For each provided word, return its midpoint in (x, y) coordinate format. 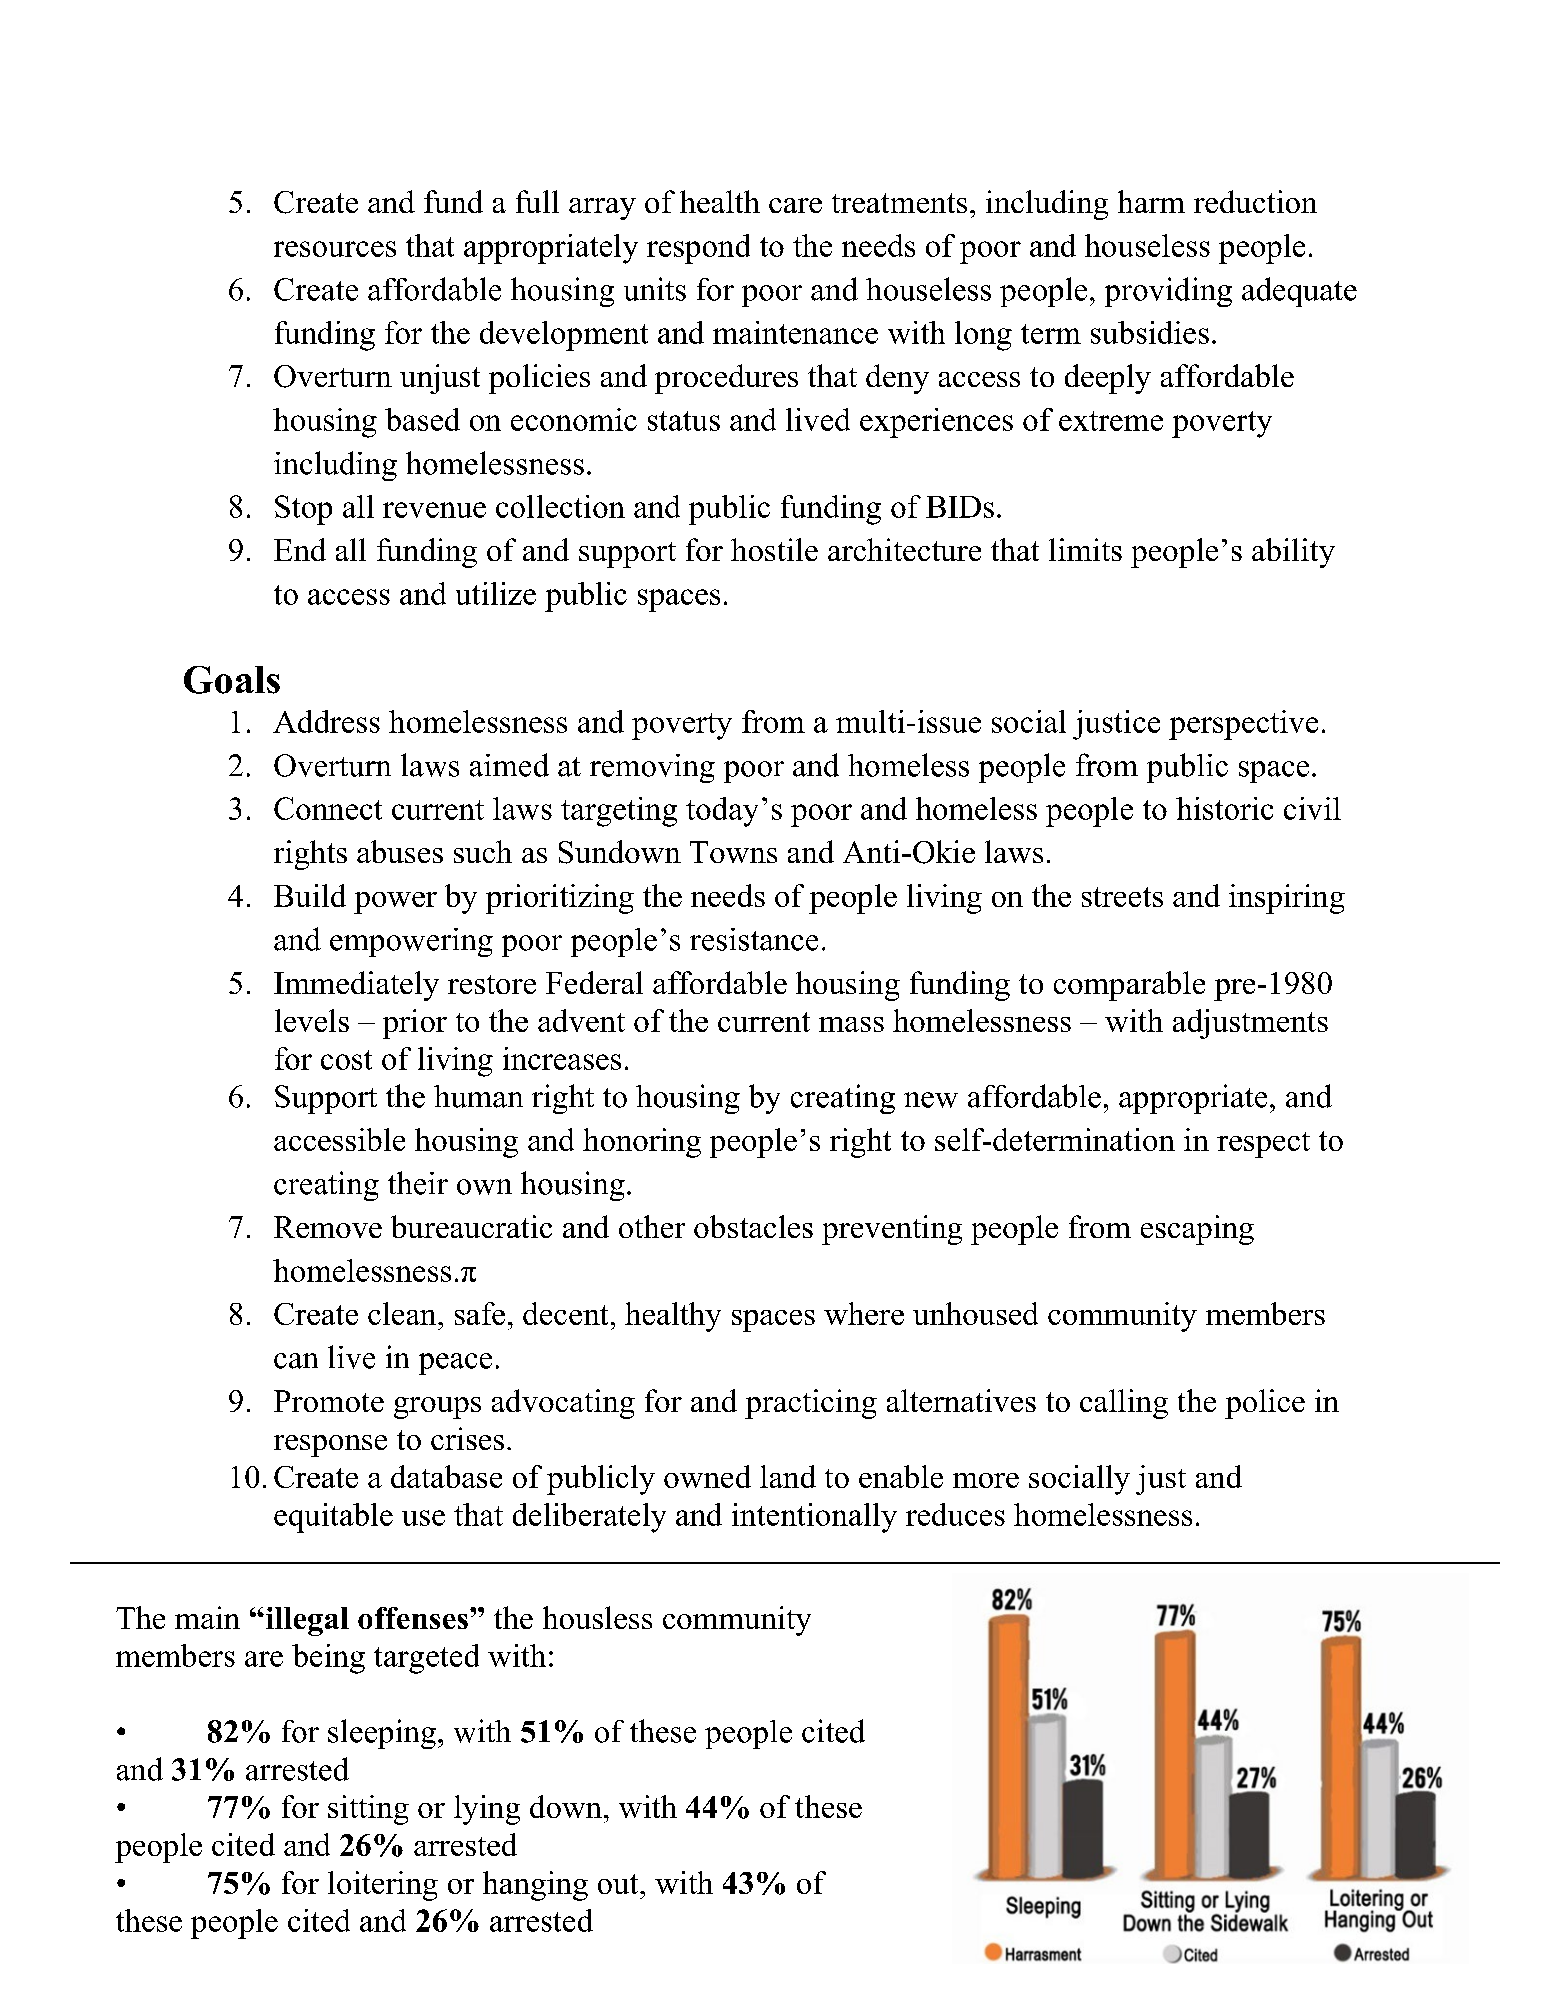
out (619, 1884)
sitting (368, 1810)
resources (335, 249)
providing (1168, 292)
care (795, 205)
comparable (1129, 986)
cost (346, 1060)
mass (851, 1024)
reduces (955, 1514)
